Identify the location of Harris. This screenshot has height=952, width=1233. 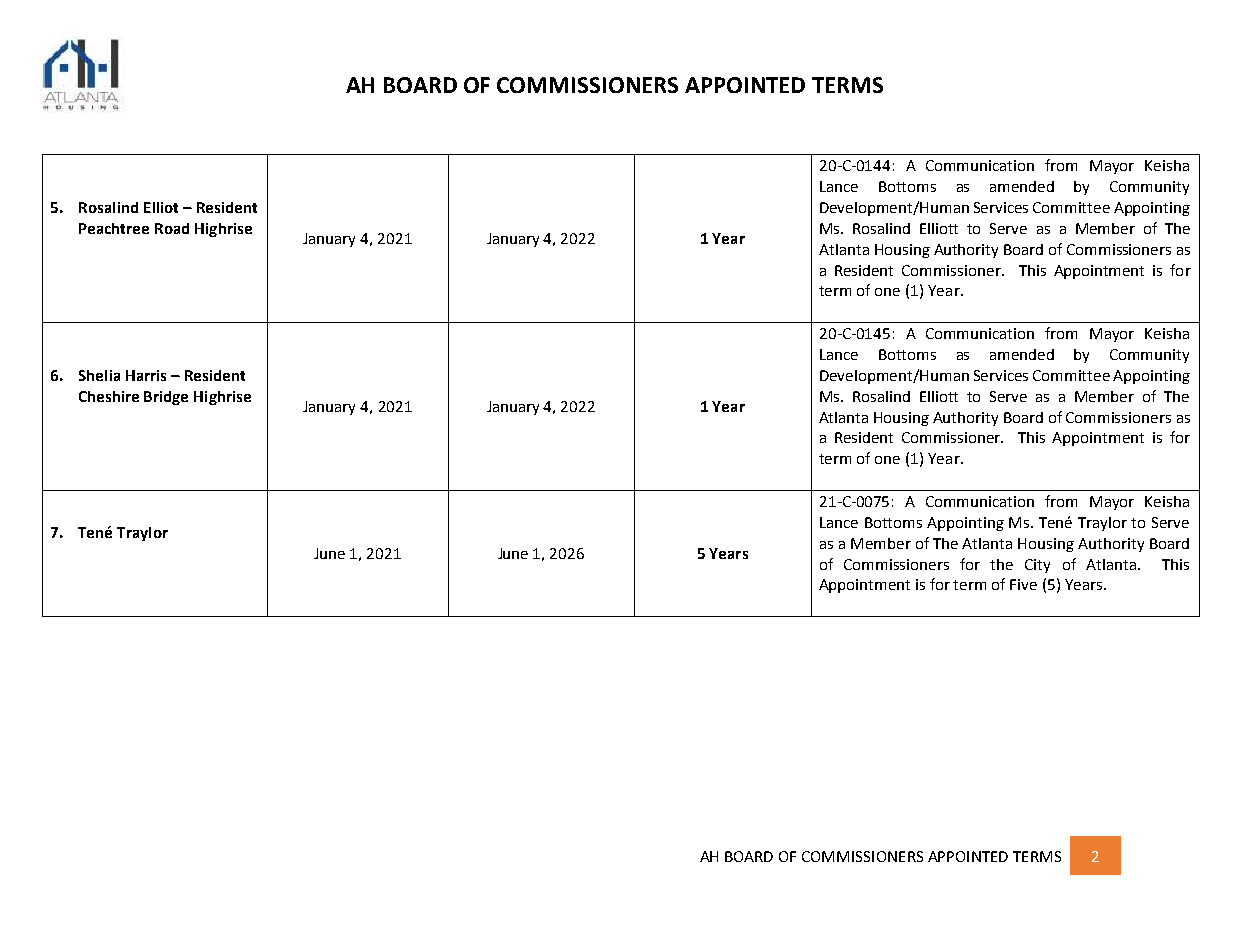
(146, 375).
